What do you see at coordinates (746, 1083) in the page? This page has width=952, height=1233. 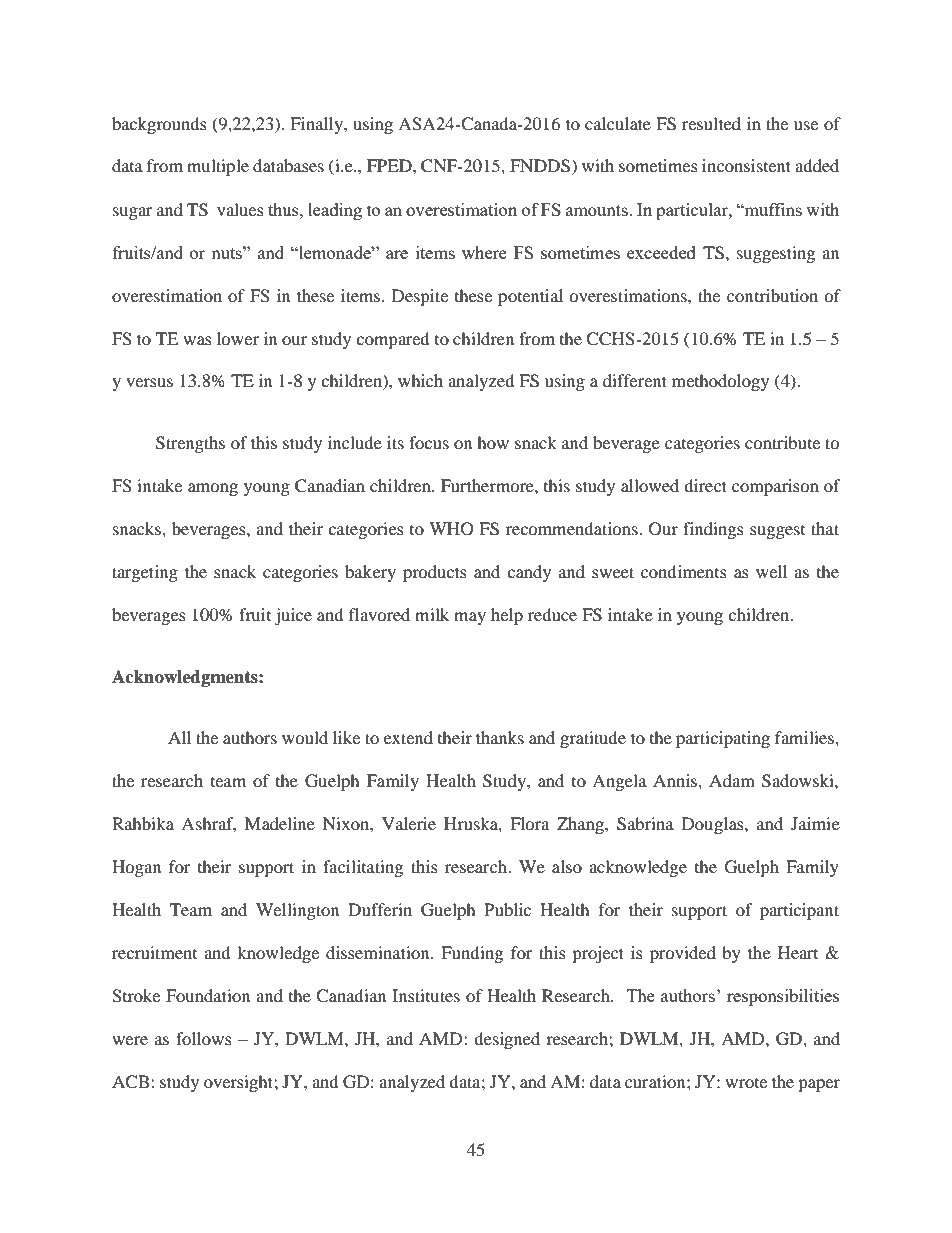 I see `wrote` at bounding box center [746, 1083].
